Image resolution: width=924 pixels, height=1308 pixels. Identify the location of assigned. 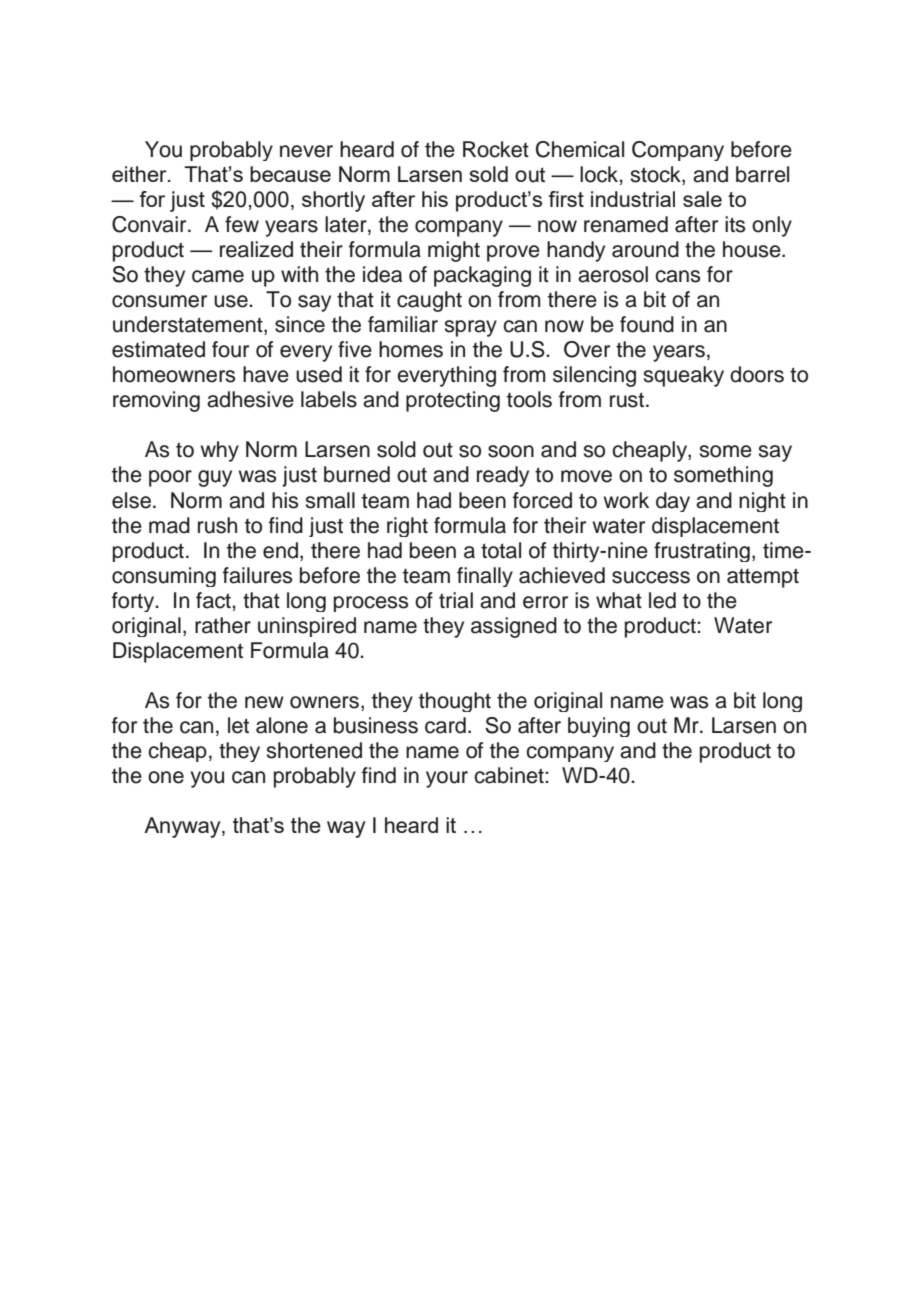
(514, 627).
